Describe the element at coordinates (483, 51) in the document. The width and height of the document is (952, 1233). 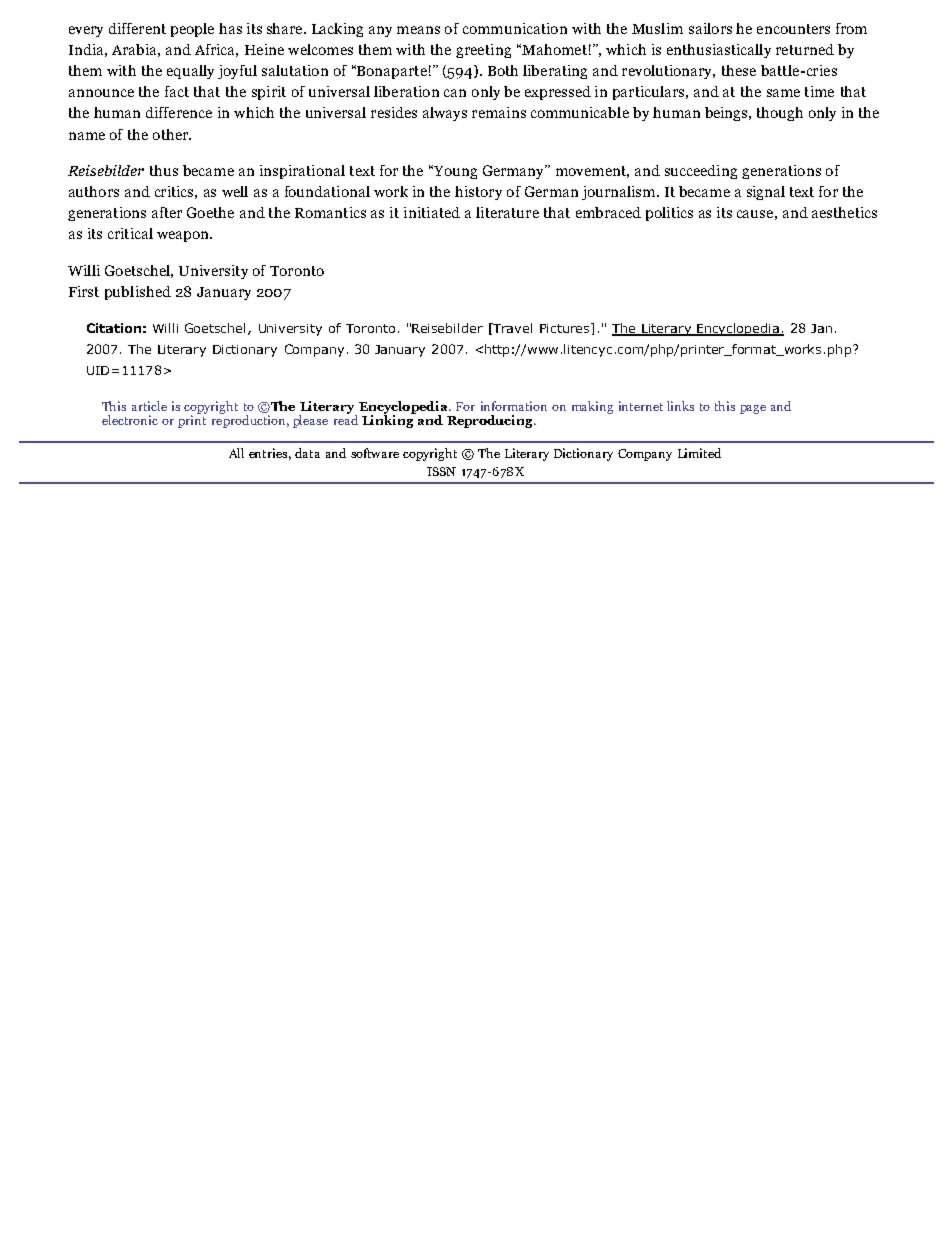
I see `greeting` at that location.
